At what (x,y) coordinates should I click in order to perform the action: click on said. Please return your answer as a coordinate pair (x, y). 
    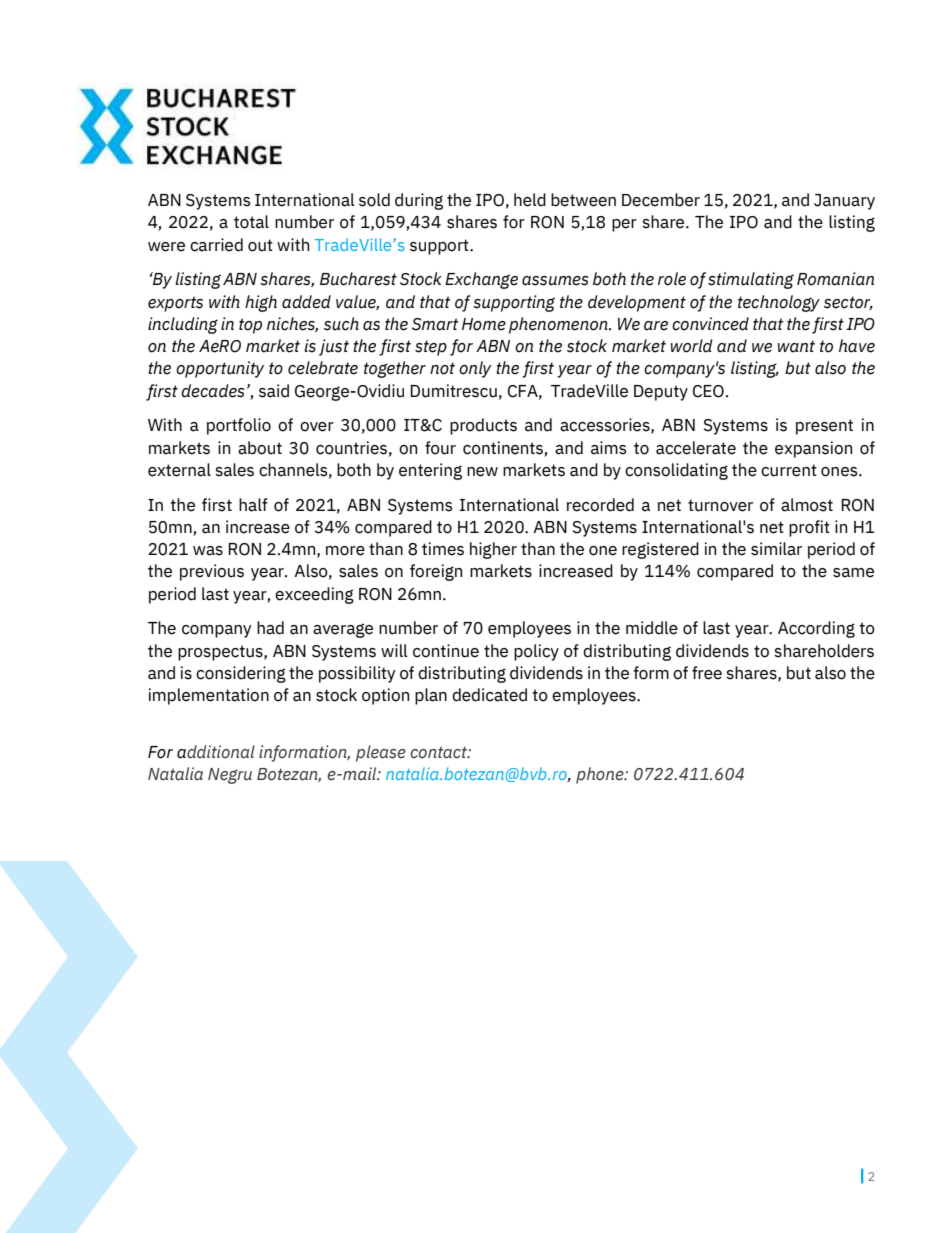
    Looking at the image, I should click on (274, 391).
